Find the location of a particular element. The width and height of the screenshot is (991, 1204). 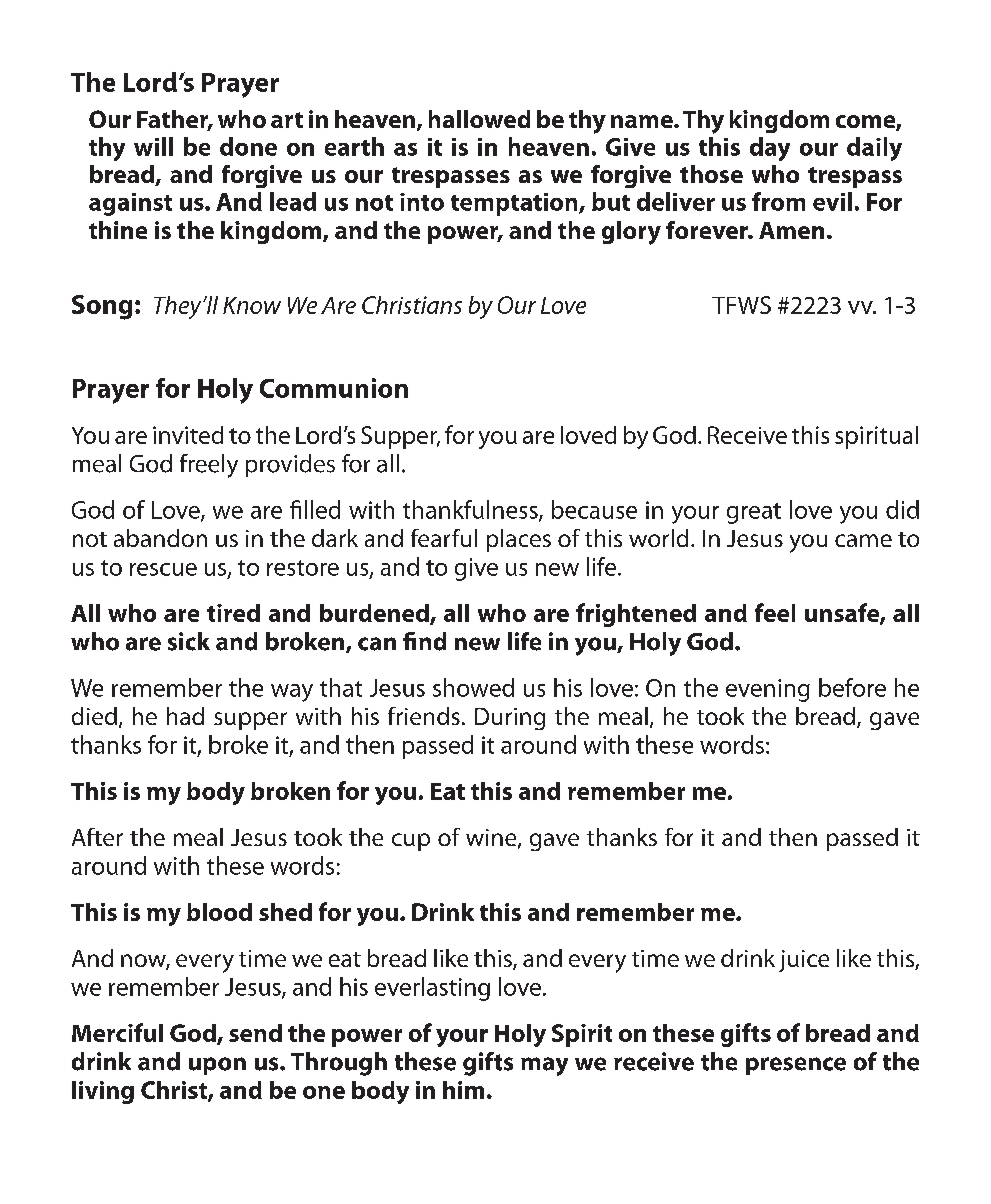

feel is located at coordinates (775, 612).
